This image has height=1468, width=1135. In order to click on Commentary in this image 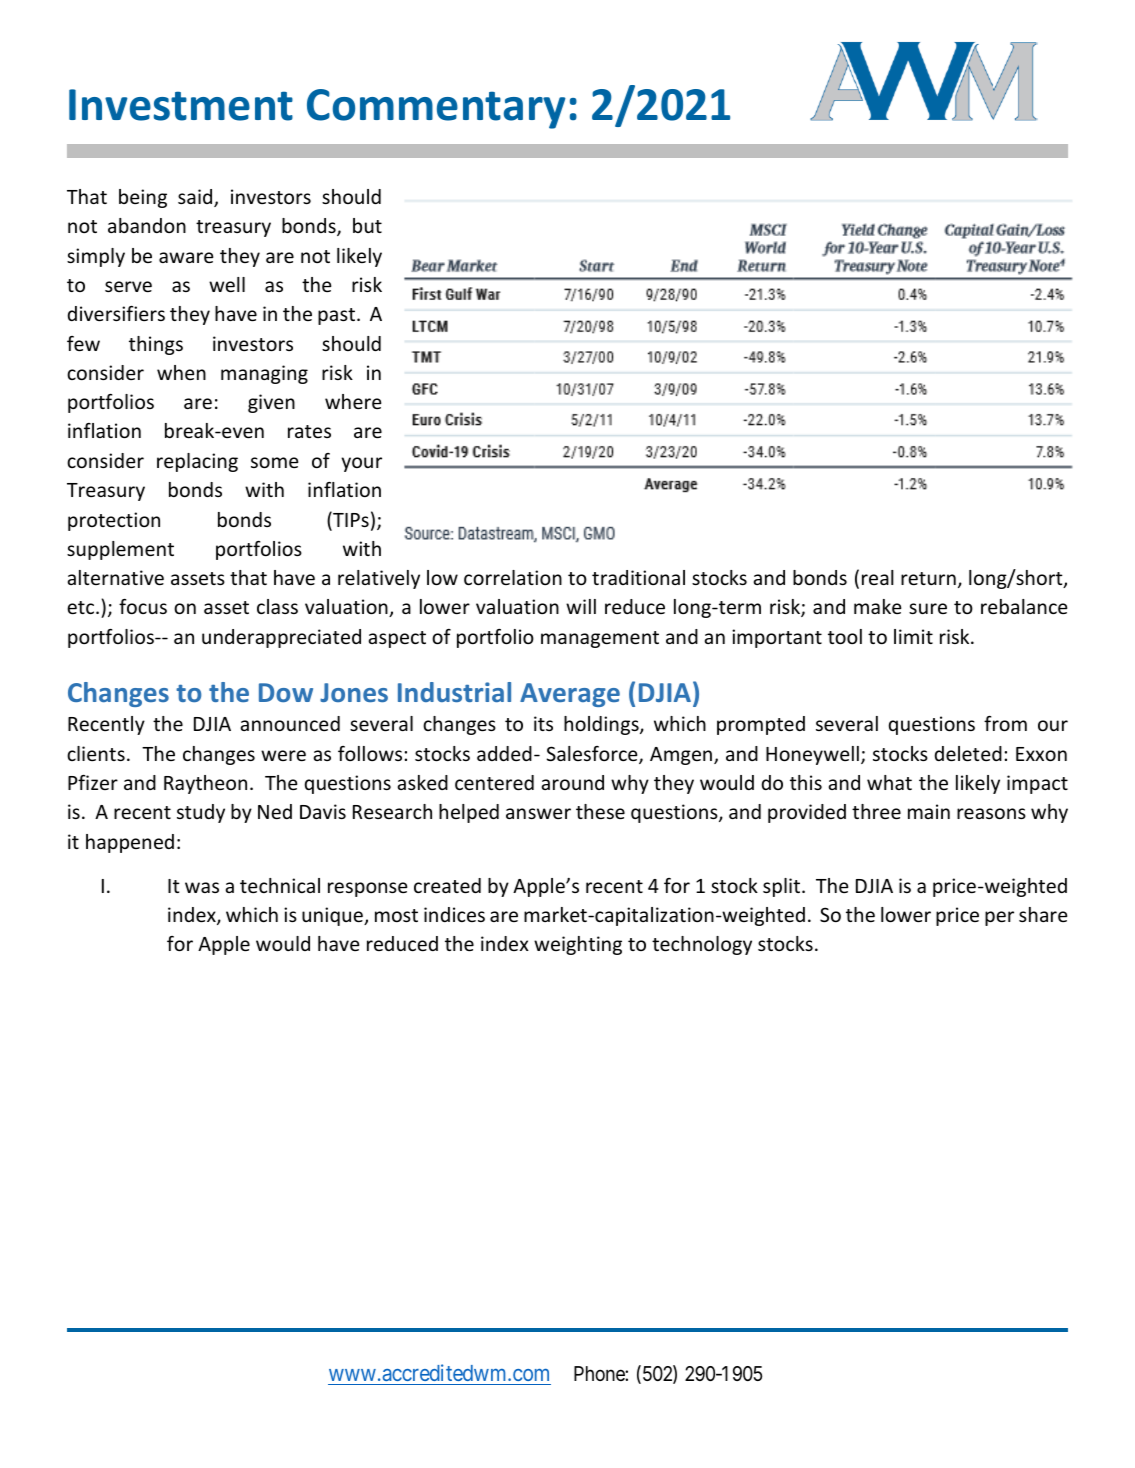, I will do `click(436, 109)`.
